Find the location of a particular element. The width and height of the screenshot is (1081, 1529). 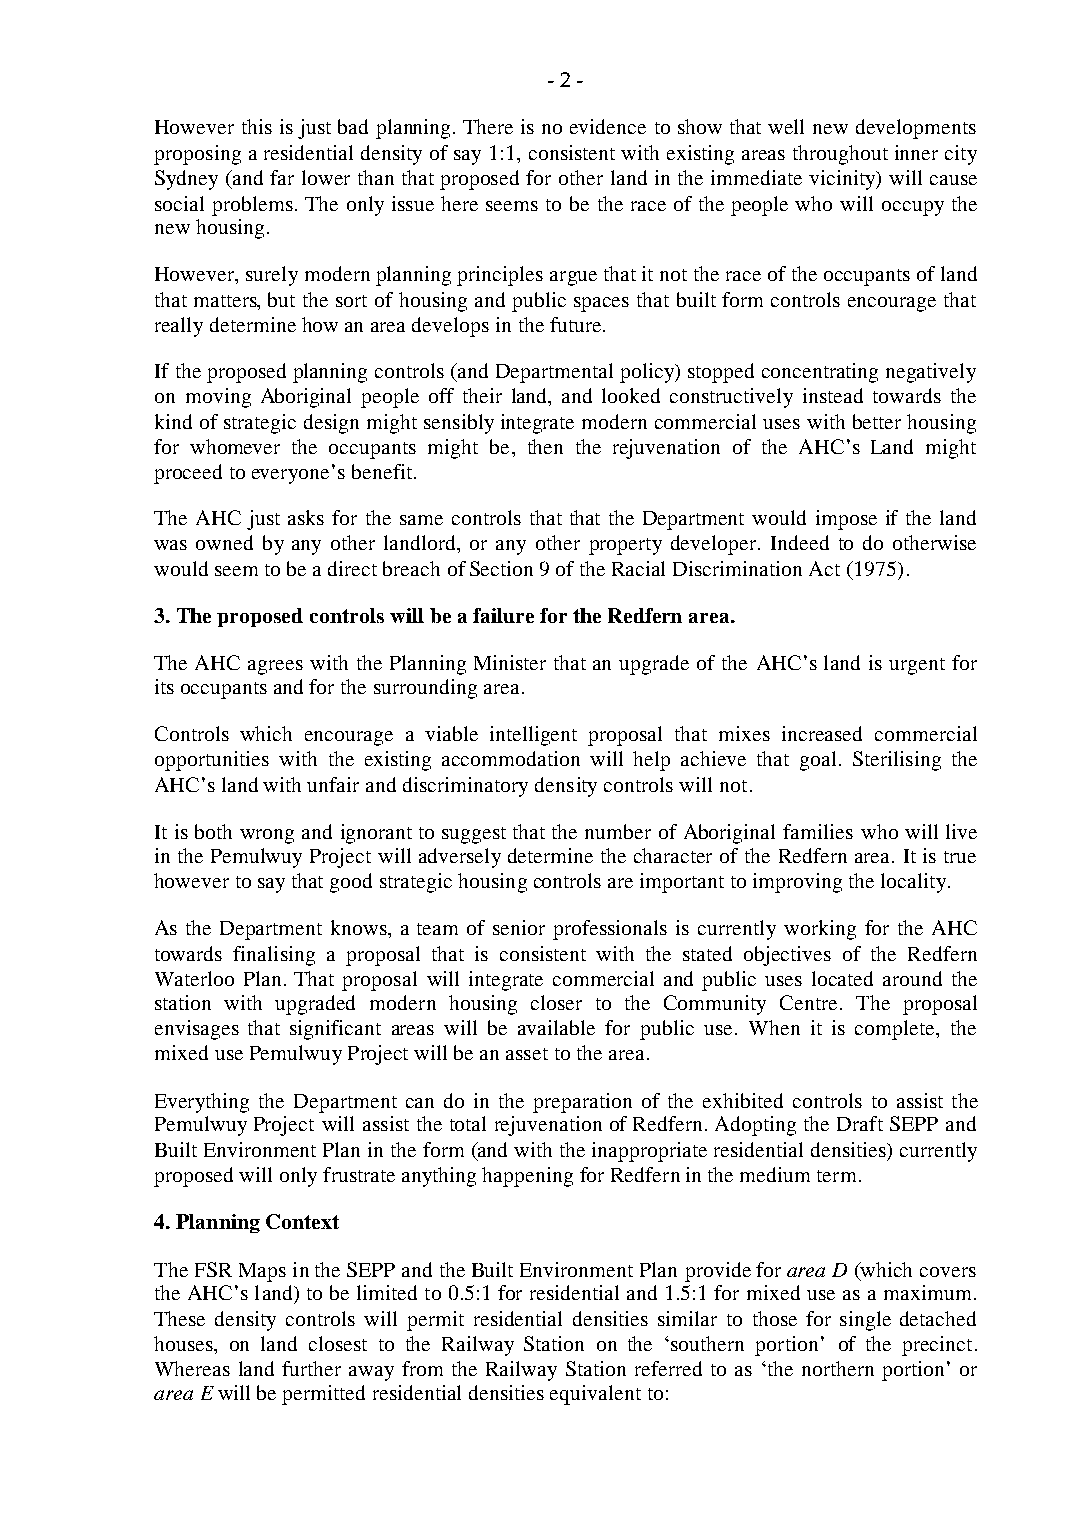

evidence is located at coordinates (608, 126).
